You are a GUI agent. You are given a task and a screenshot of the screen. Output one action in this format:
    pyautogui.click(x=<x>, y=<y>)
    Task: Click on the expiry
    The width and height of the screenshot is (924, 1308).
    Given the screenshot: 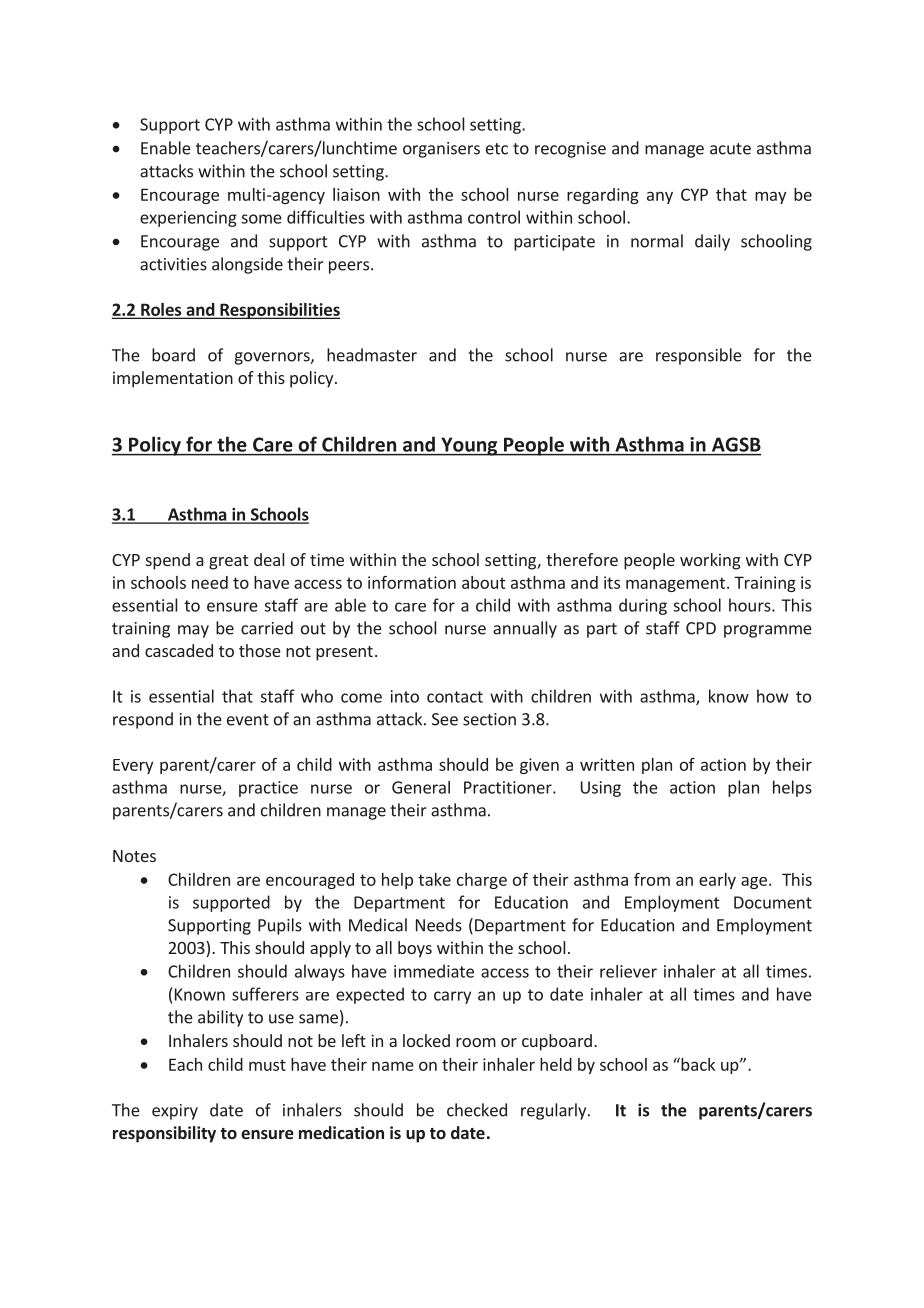 What is the action you would take?
    pyautogui.click(x=175, y=1112)
